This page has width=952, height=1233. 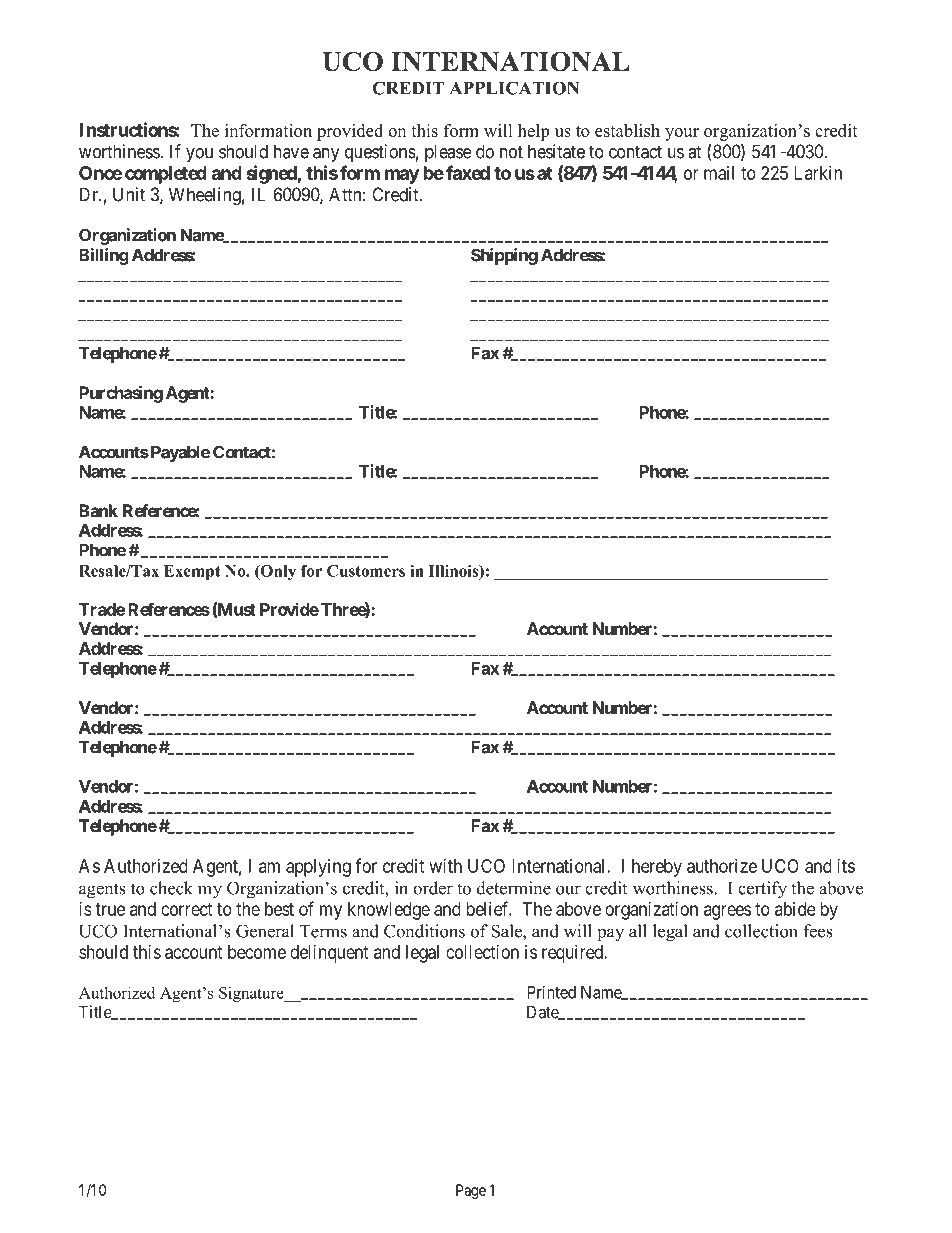 What do you see at coordinates (366, 571) in the page?
I see `Customers` at bounding box center [366, 571].
